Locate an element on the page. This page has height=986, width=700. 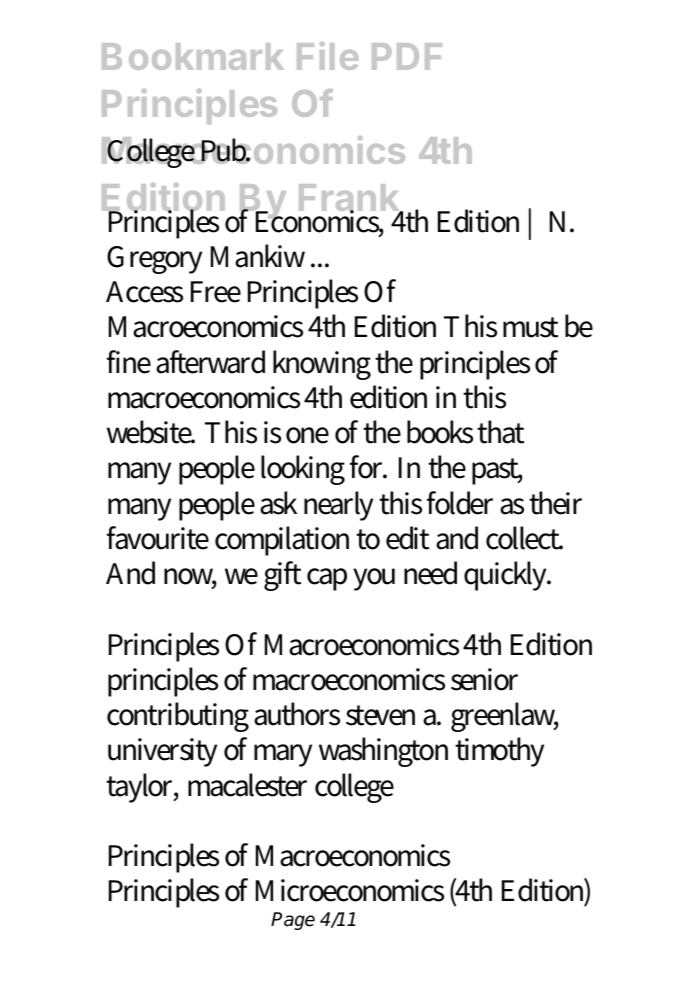
Page is located at coordinates (293, 921).
